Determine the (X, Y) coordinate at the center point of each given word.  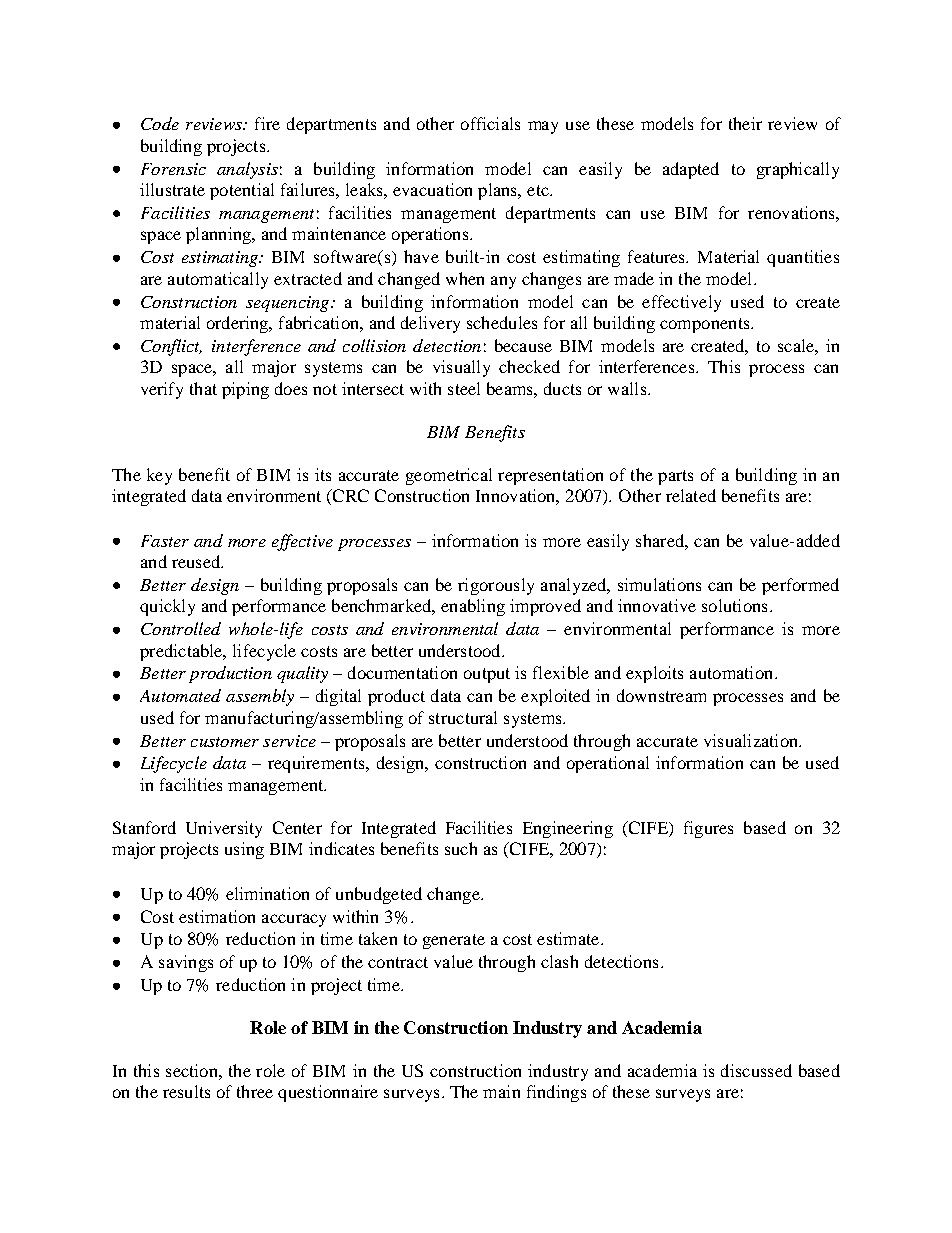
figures (708, 829)
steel (464, 388)
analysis (247, 170)
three (255, 1091)
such (461, 848)
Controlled (181, 628)
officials (490, 123)
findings (556, 1093)
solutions (734, 605)
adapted (691, 170)
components (706, 325)
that (203, 388)
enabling (473, 607)
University (224, 829)
